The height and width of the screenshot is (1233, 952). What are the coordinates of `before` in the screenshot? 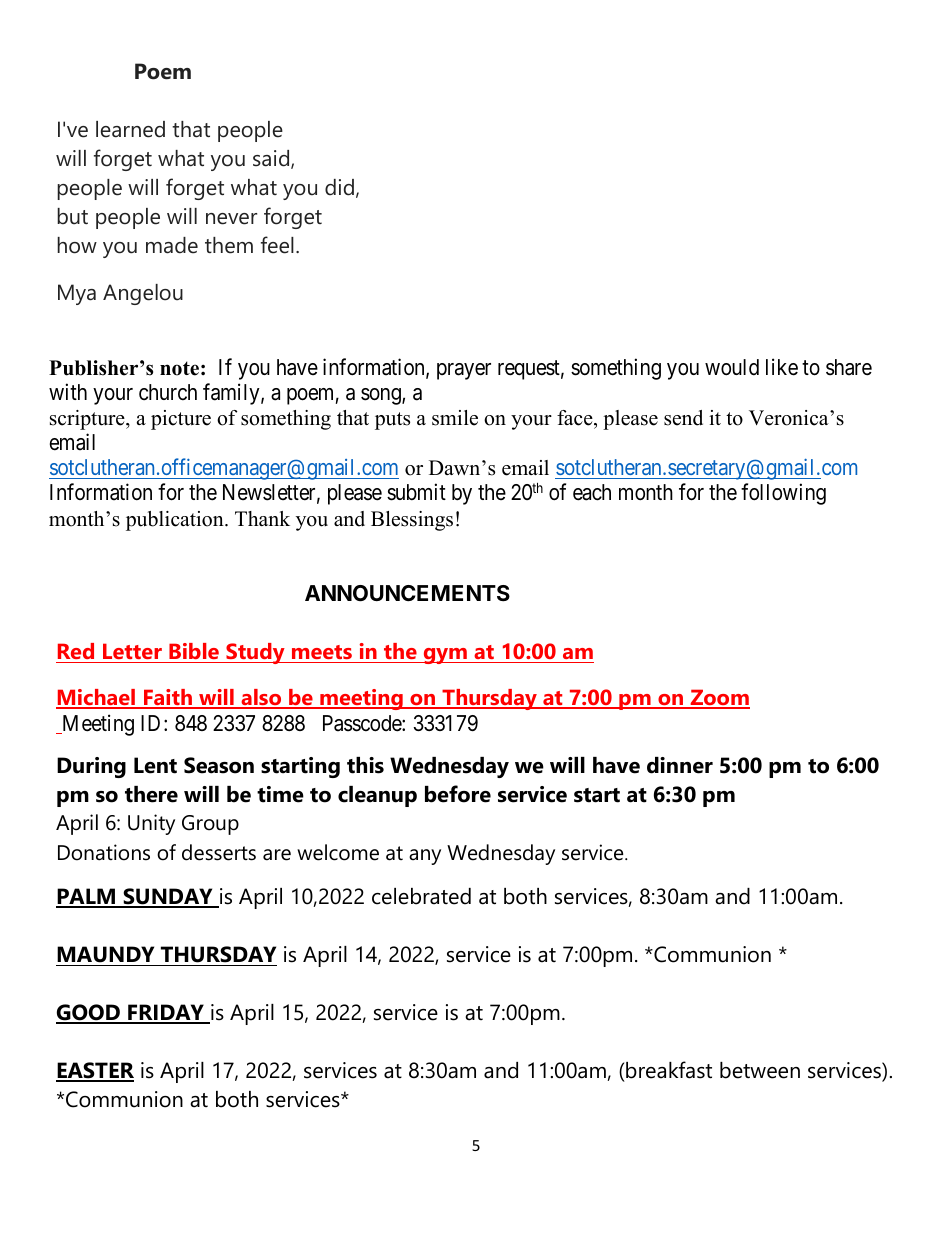 It's located at (458, 794).
